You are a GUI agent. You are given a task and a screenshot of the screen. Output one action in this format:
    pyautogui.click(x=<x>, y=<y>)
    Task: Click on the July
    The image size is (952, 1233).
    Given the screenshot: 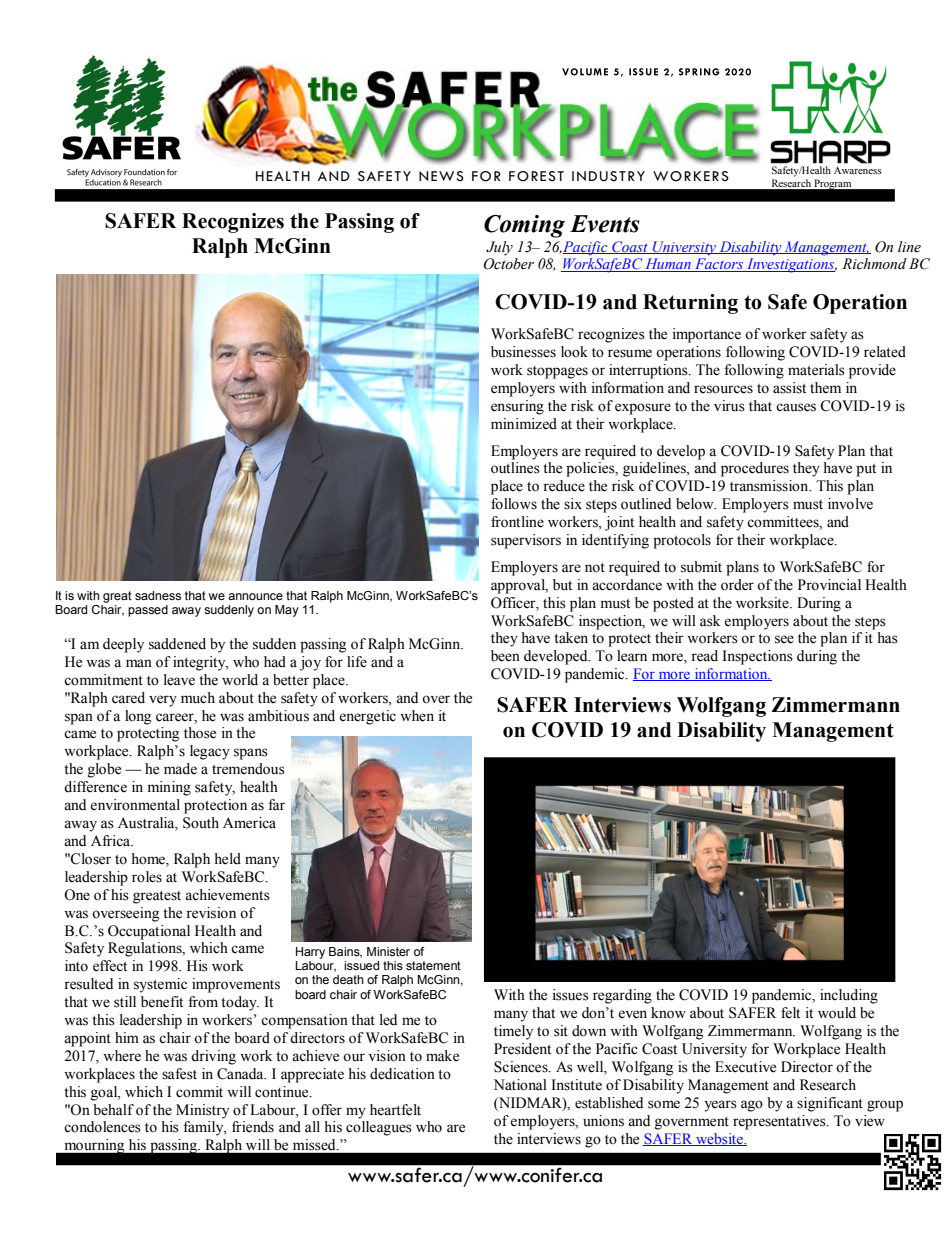 What is the action you would take?
    pyautogui.click(x=499, y=248)
